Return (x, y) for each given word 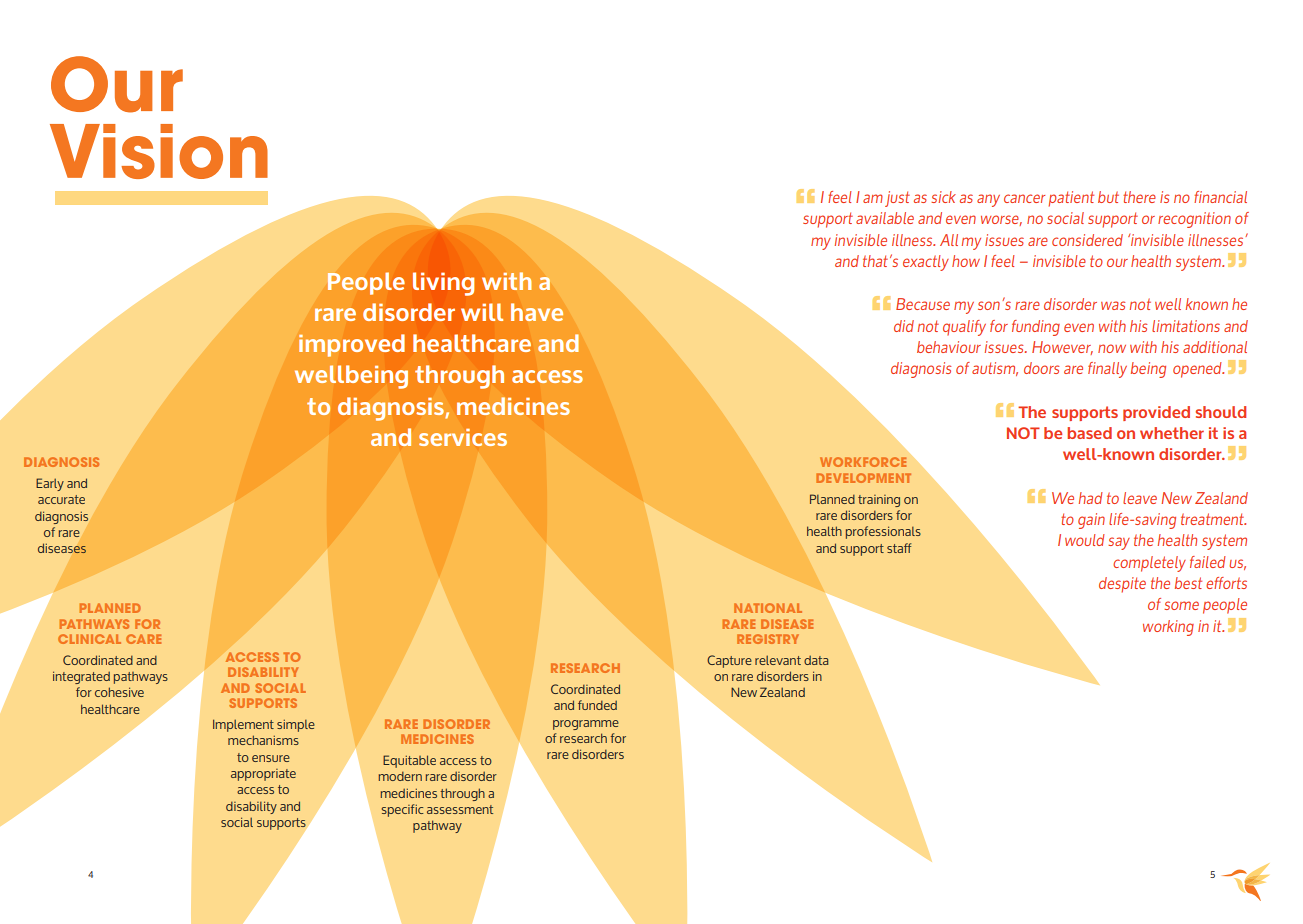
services (463, 437)
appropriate (263, 775)
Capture (729, 661)
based (1089, 433)
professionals (883, 532)
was (1113, 305)
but (1108, 197)
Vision (159, 151)
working (1168, 628)
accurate (61, 499)
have (537, 312)
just (897, 199)
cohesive (119, 692)
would (1085, 540)
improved (352, 345)
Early (50, 484)
